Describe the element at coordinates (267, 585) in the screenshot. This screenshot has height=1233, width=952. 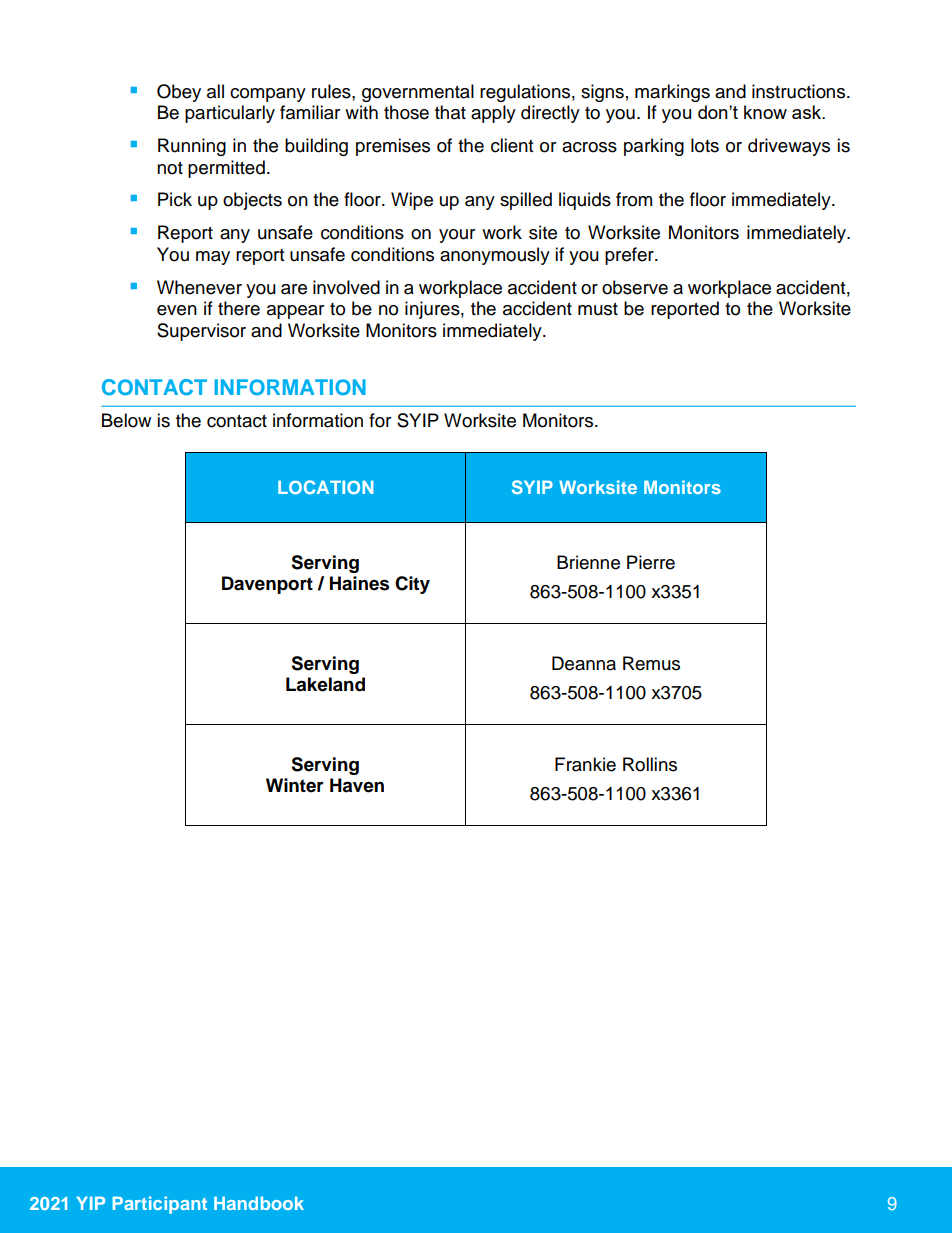
I see `Davenport` at that location.
